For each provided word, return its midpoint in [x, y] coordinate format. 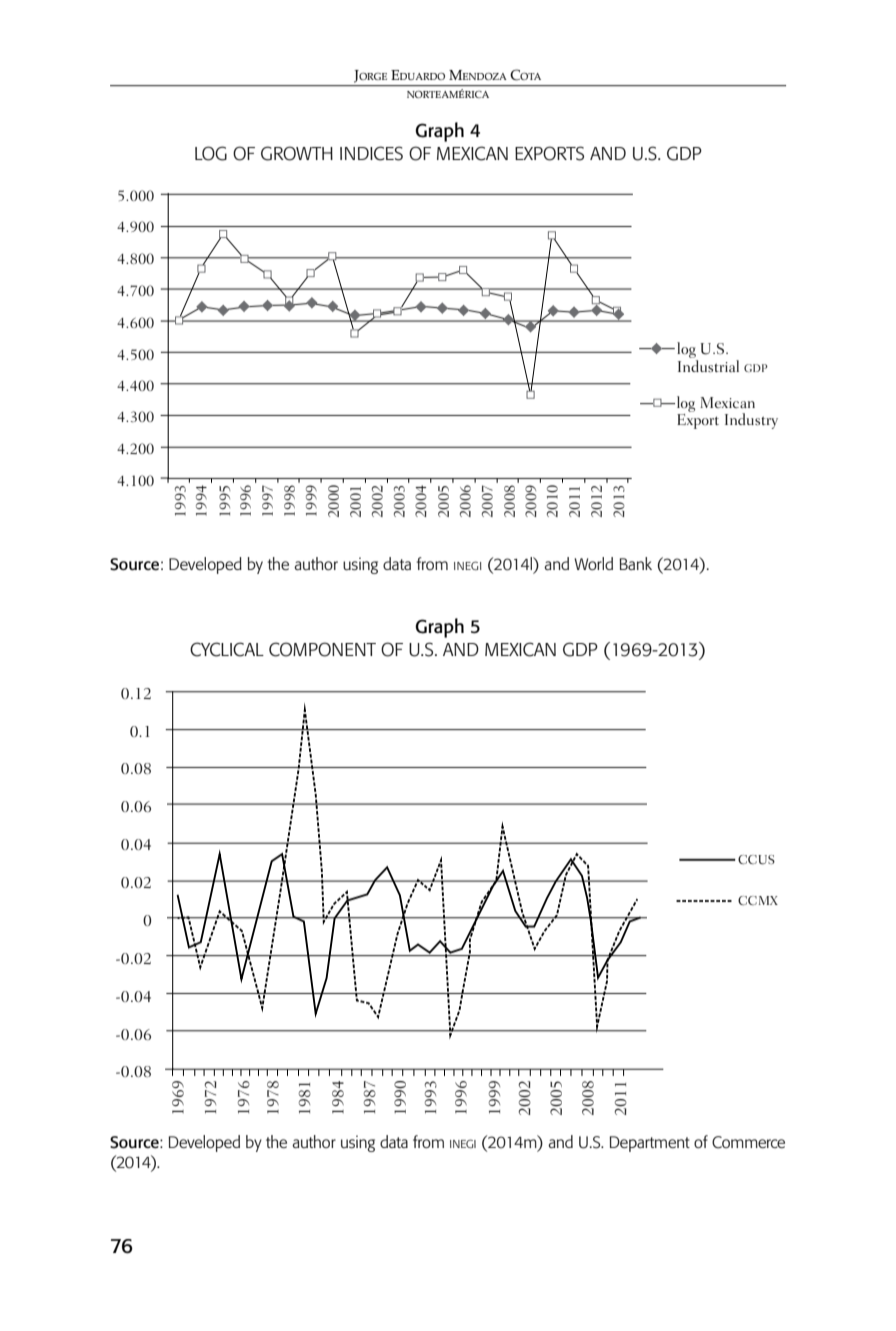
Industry [751, 421]
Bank [635, 563]
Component [322, 649]
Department [649, 1144]
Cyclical [227, 649]
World [593, 563]
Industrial [708, 366]
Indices [371, 153]
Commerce [748, 1142]
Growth [297, 153]
